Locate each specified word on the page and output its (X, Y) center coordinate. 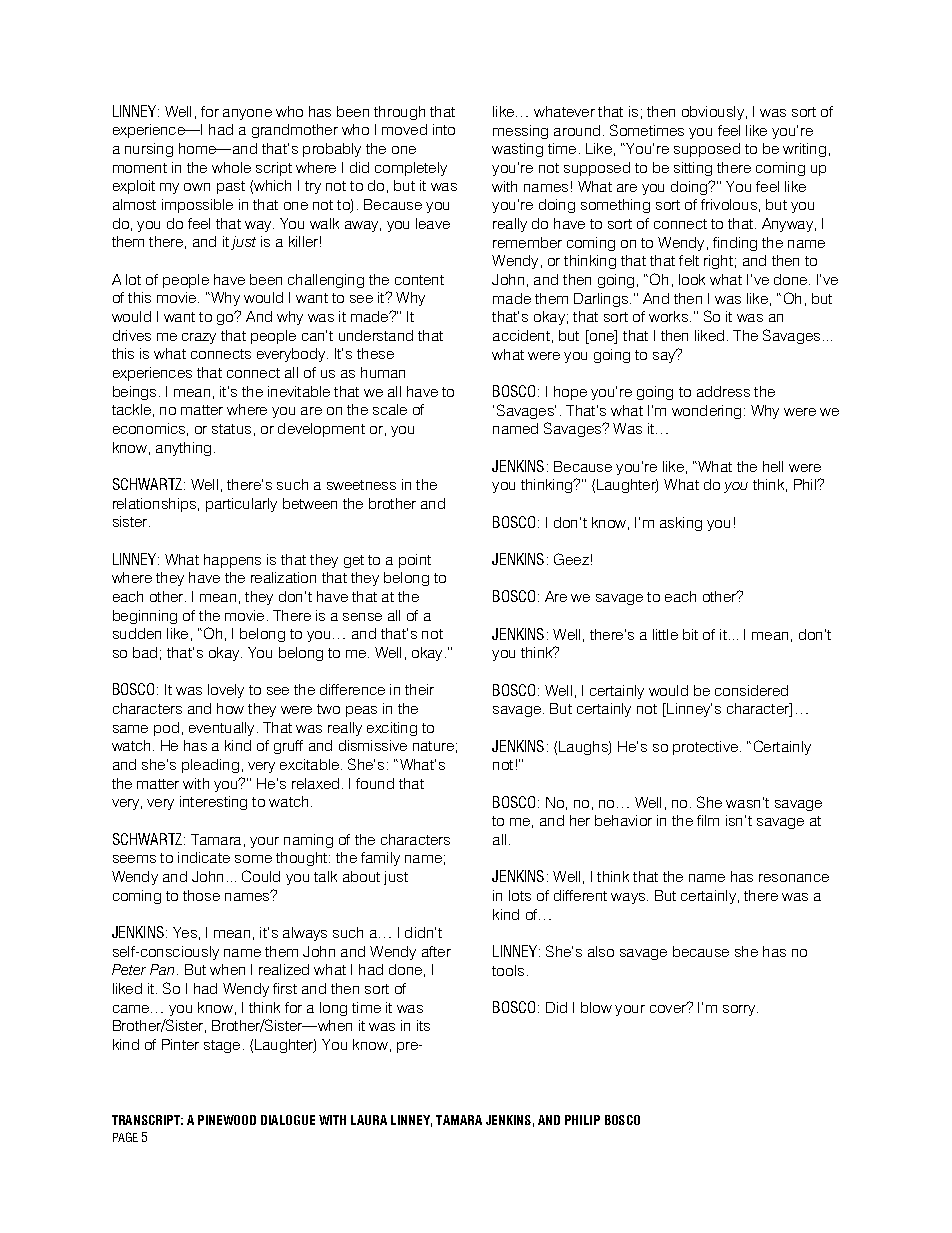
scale (390, 409)
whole (231, 167)
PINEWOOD (227, 1120)
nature (433, 746)
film (708, 820)
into (444, 129)
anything (183, 449)
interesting (213, 803)
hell (773, 466)
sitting (693, 169)
